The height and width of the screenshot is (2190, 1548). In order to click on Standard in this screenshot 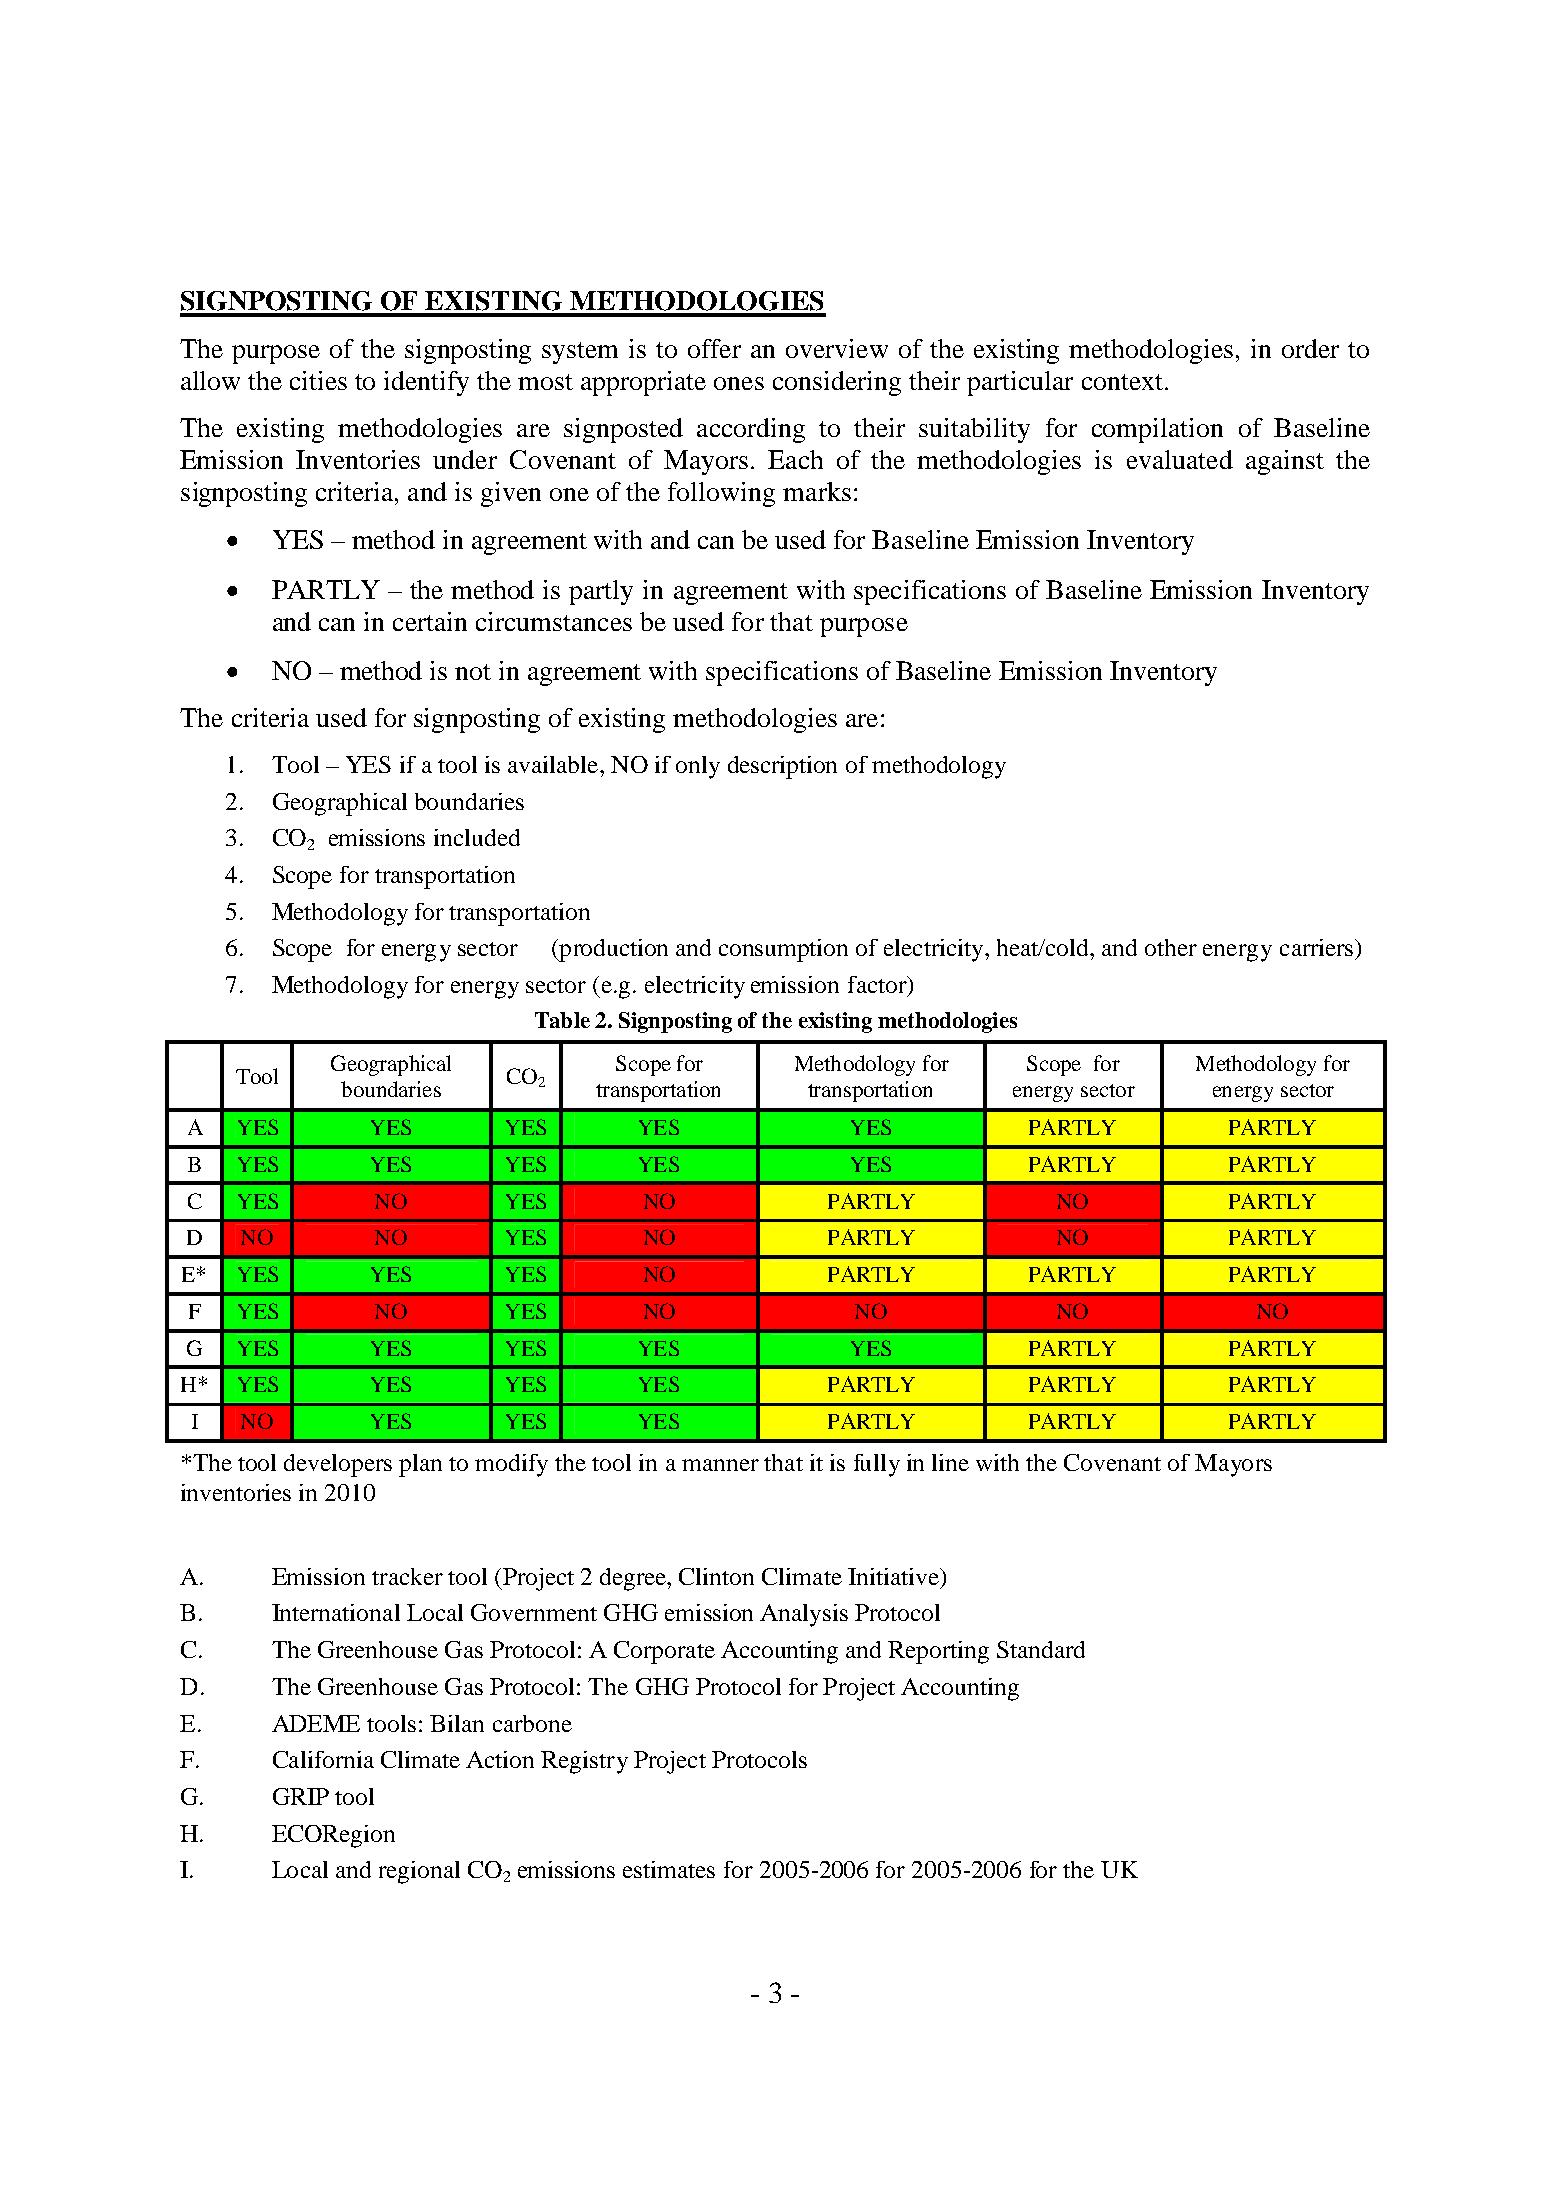, I will do `click(1041, 1649)`.
